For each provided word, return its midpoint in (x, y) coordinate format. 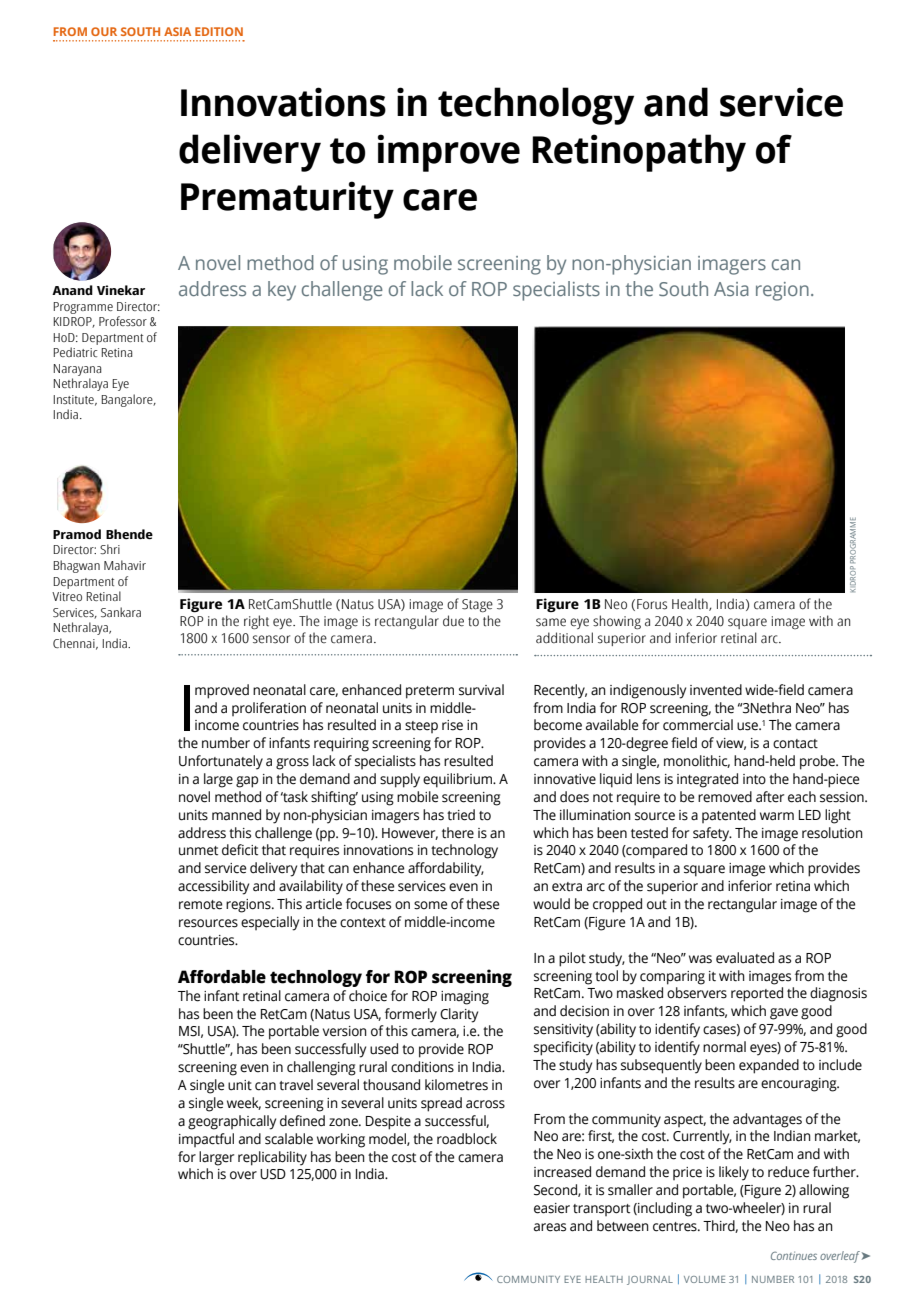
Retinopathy (639, 153)
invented (716, 690)
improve (449, 153)
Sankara (121, 612)
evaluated (745, 958)
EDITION (219, 31)
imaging (465, 998)
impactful (206, 1140)
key (282, 291)
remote (200, 905)
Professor (123, 321)
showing (617, 622)
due (453, 621)
